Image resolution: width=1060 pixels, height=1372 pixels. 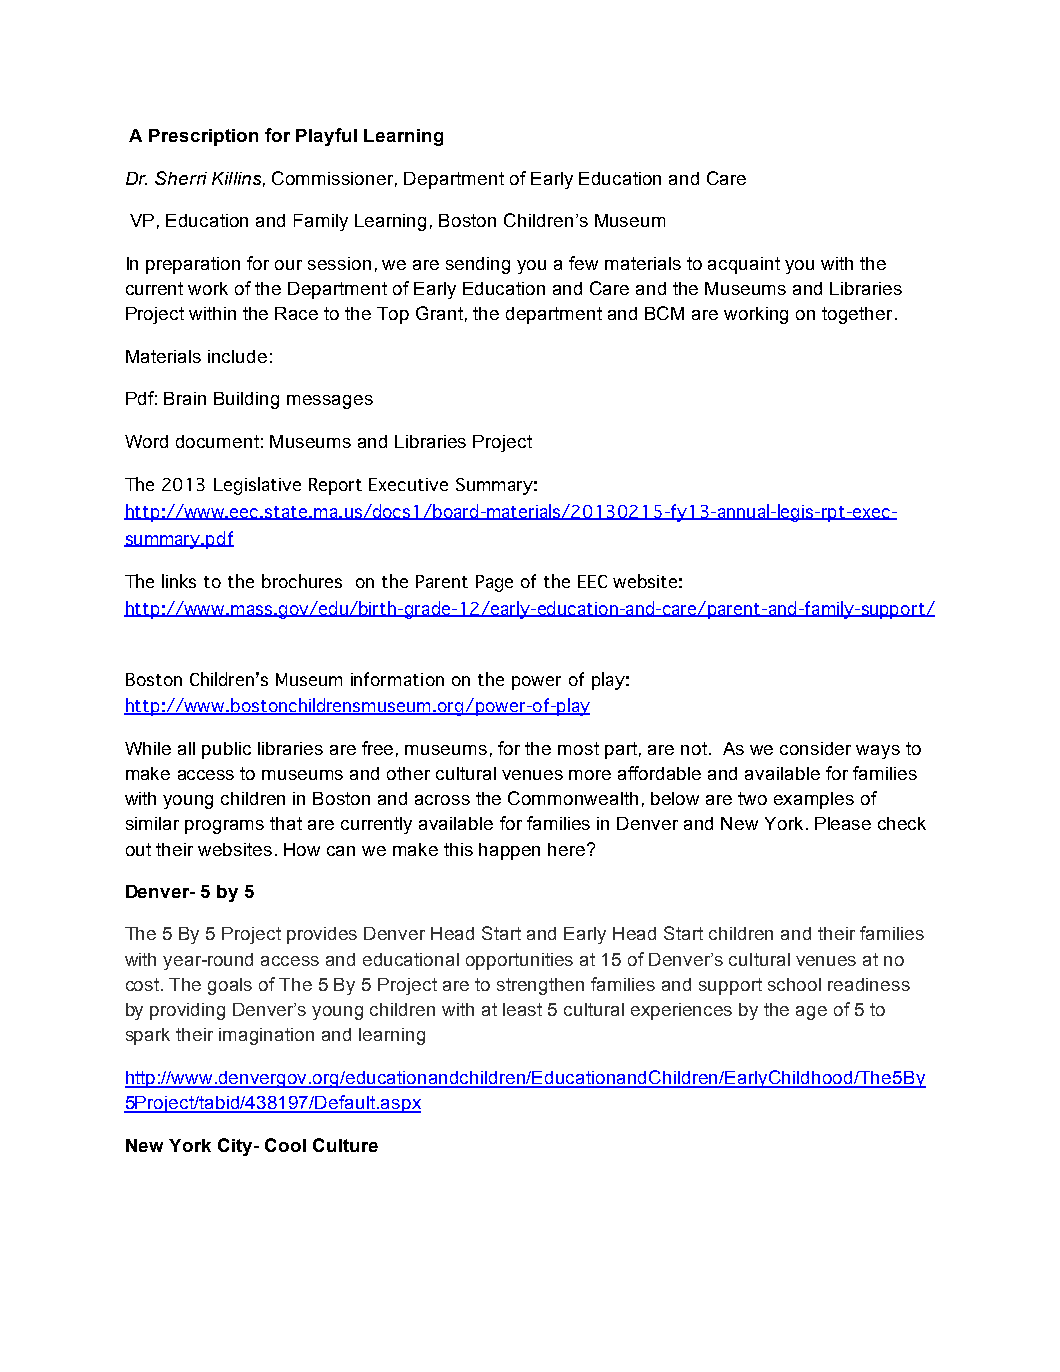 I want to click on Top, so click(x=393, y=315).
